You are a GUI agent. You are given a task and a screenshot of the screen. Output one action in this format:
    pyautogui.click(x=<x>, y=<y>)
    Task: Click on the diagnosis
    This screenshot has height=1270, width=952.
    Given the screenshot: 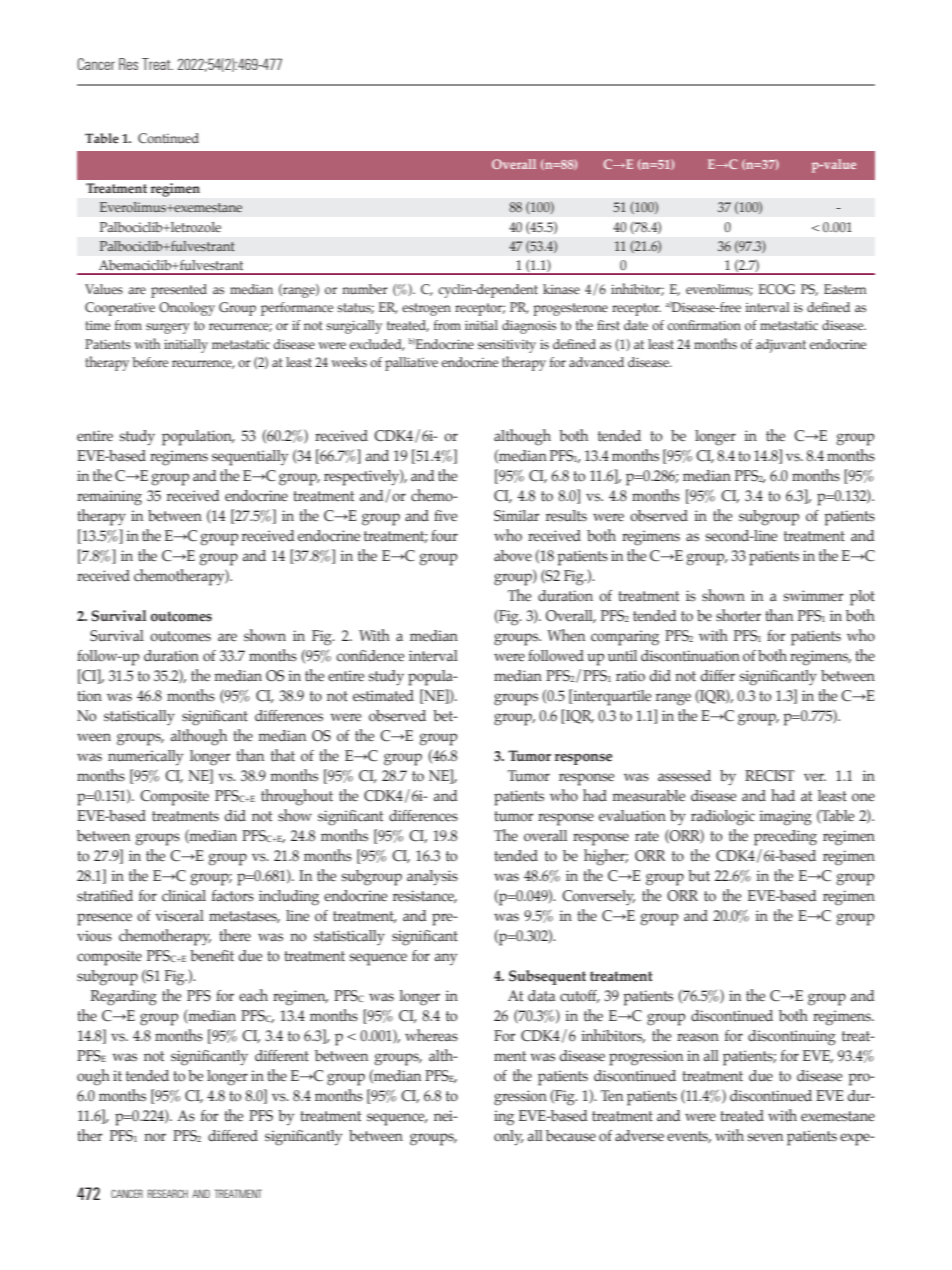 What is the action you would take?
    pyautogui.click(x=529, y=327)
